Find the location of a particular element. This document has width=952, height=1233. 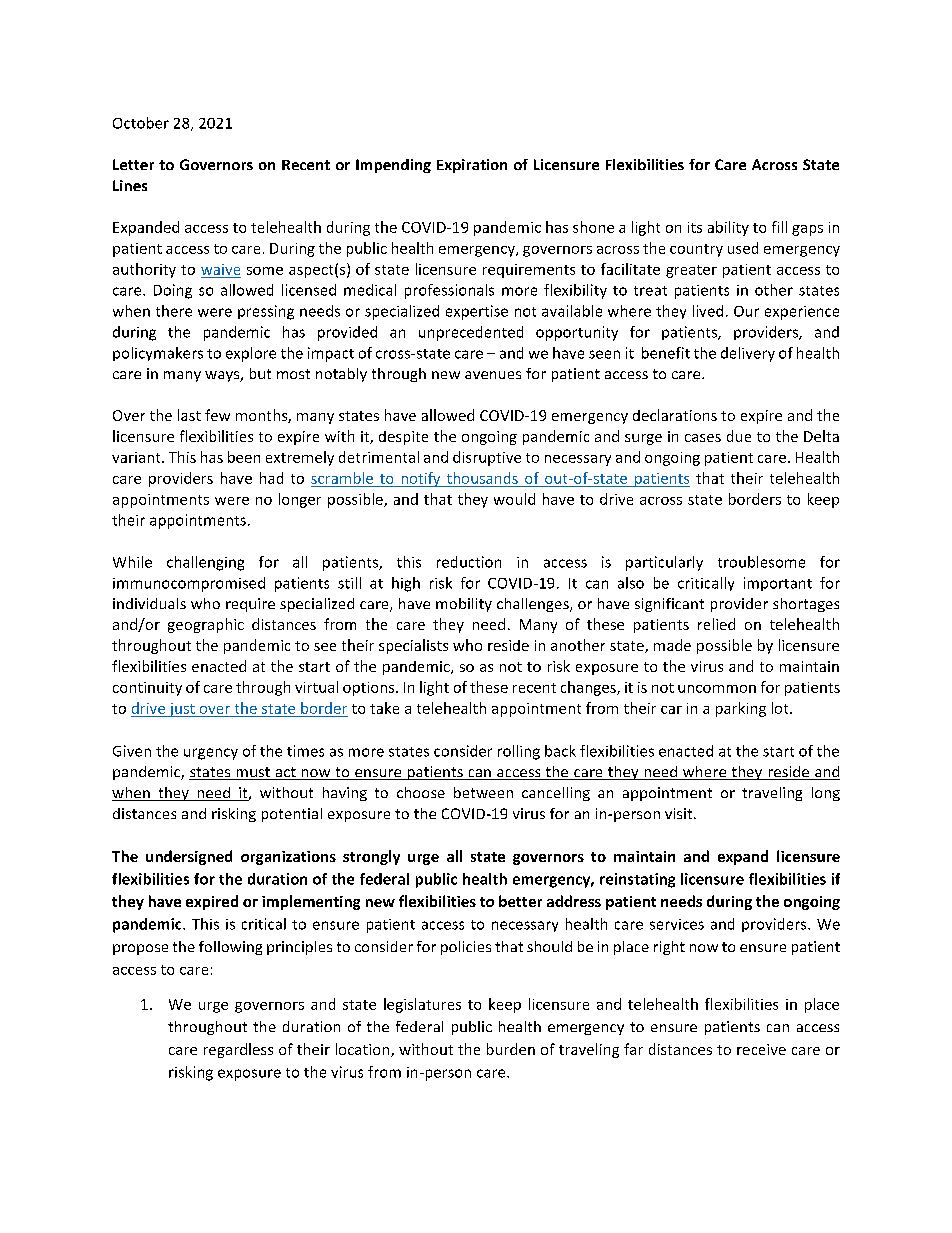

ability is located at coordinates (728, 228).
